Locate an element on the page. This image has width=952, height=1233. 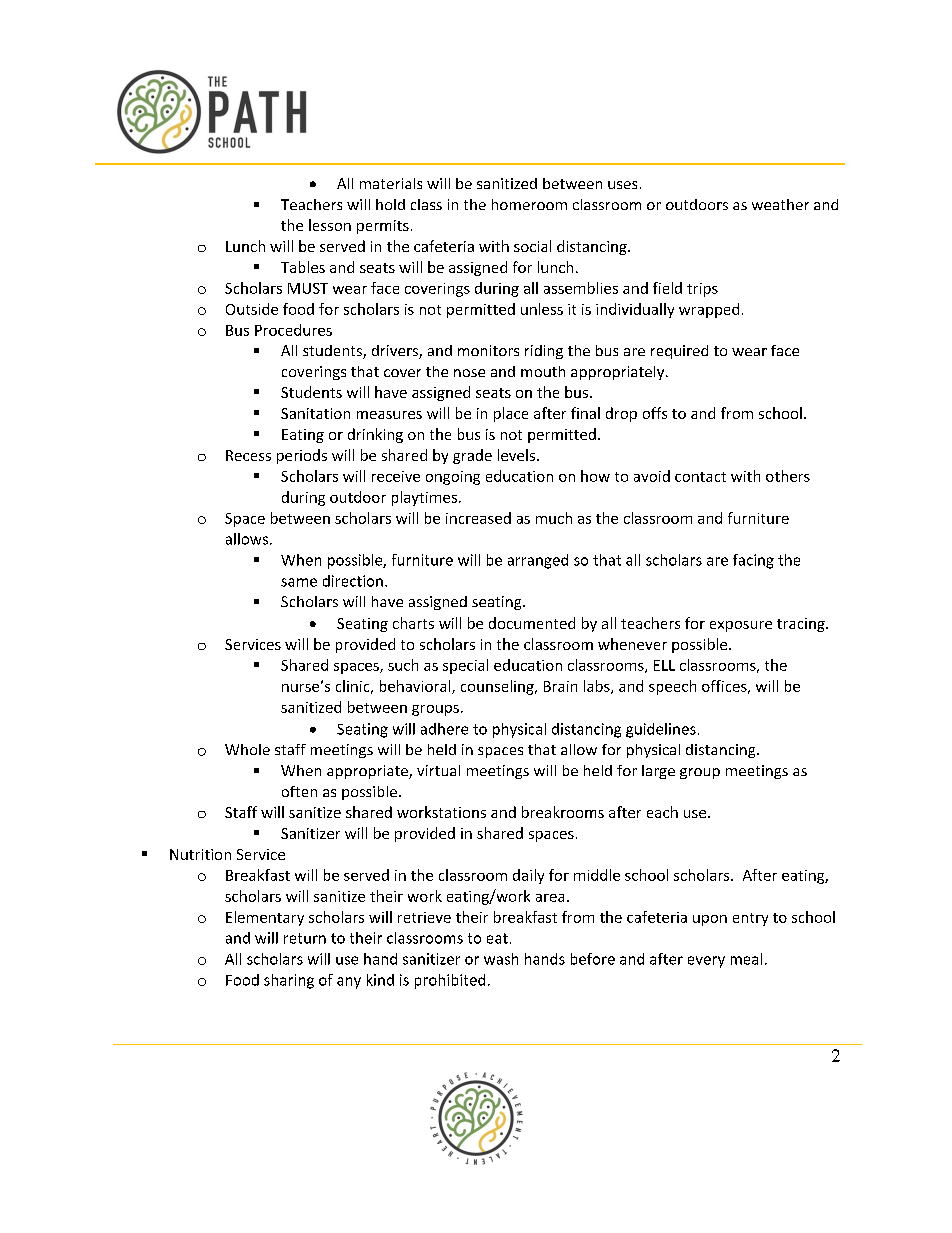
same is located at coordinates (299, 582).
